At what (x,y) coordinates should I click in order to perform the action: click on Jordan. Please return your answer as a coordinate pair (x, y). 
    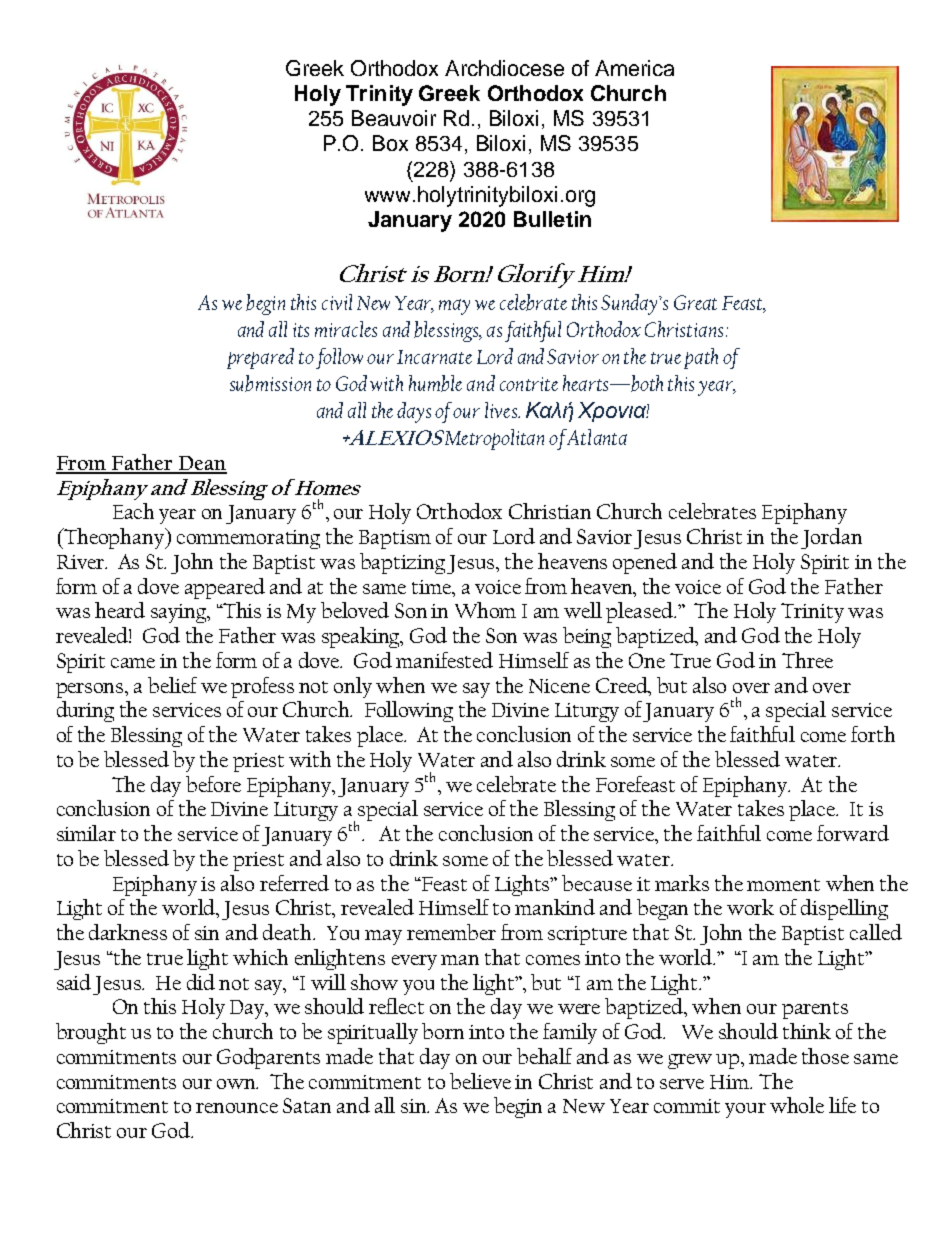
    Looking at the image, I should click on (831, 538).
